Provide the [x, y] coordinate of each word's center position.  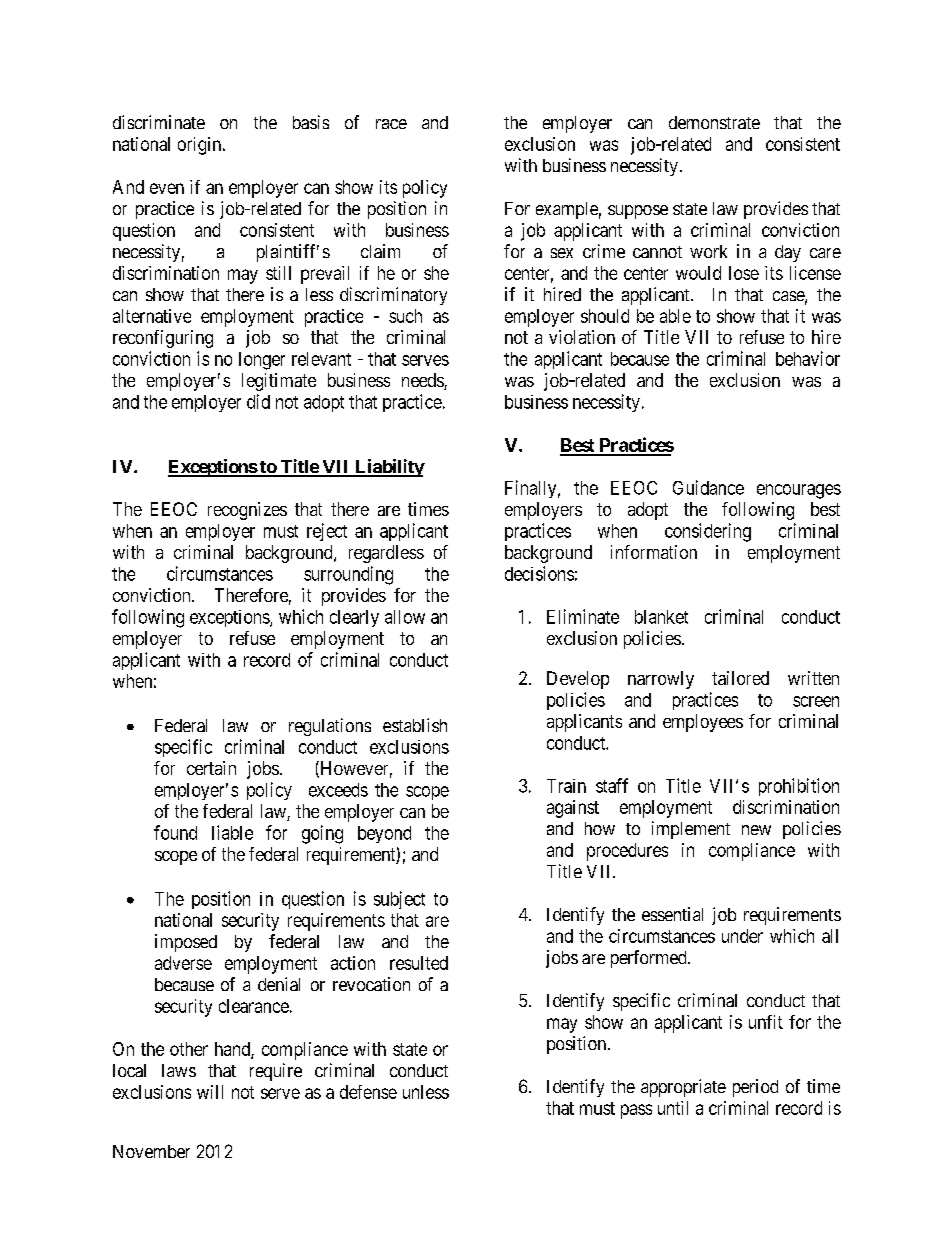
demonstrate [714, 122]
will [210, 1092]
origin [201, 146]
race [391, 124]
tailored [740, 678]
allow [405, 617]
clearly [354, 618]
